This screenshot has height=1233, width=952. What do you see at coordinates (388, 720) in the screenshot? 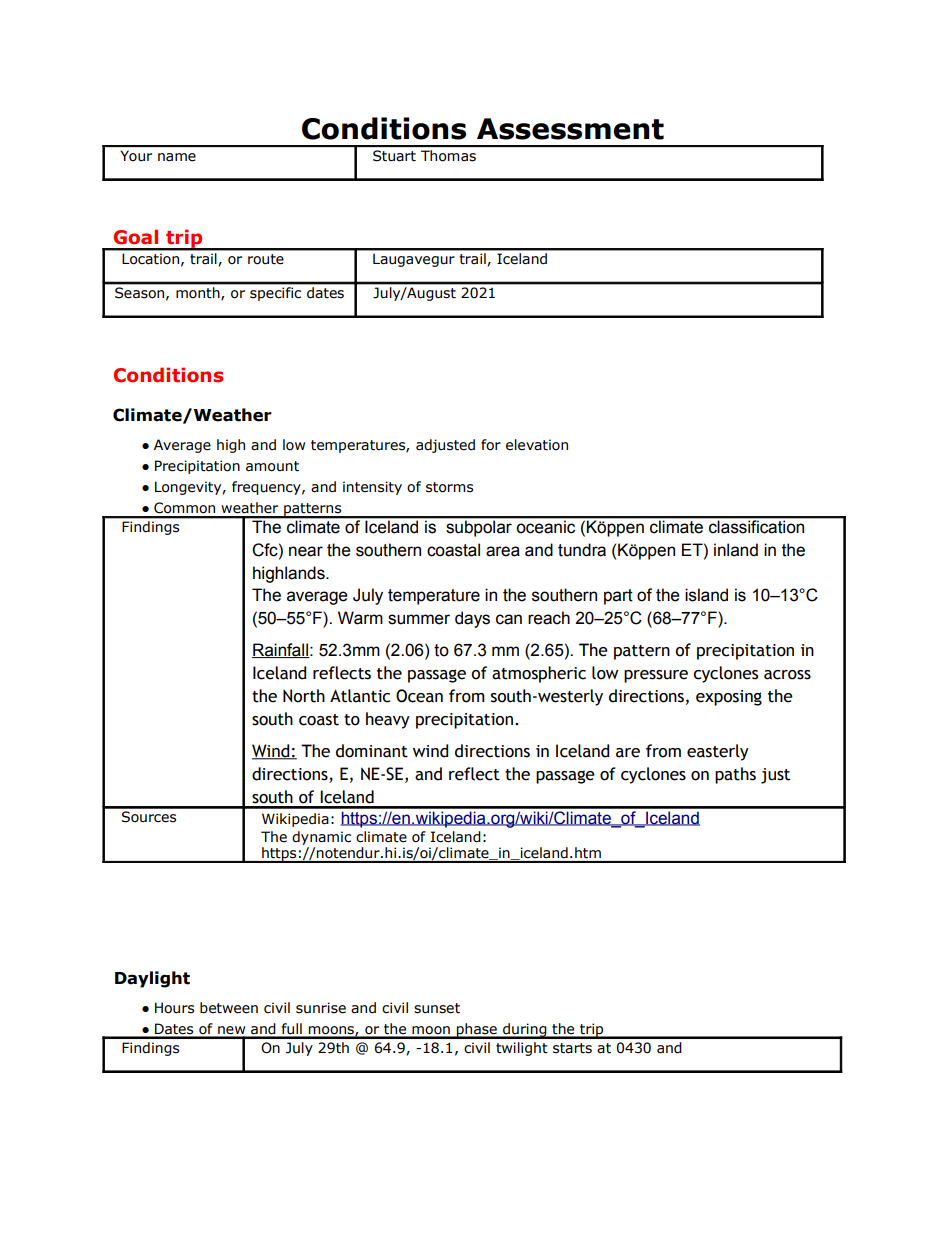
I see `heavy` at bounding box center [388, 720].
